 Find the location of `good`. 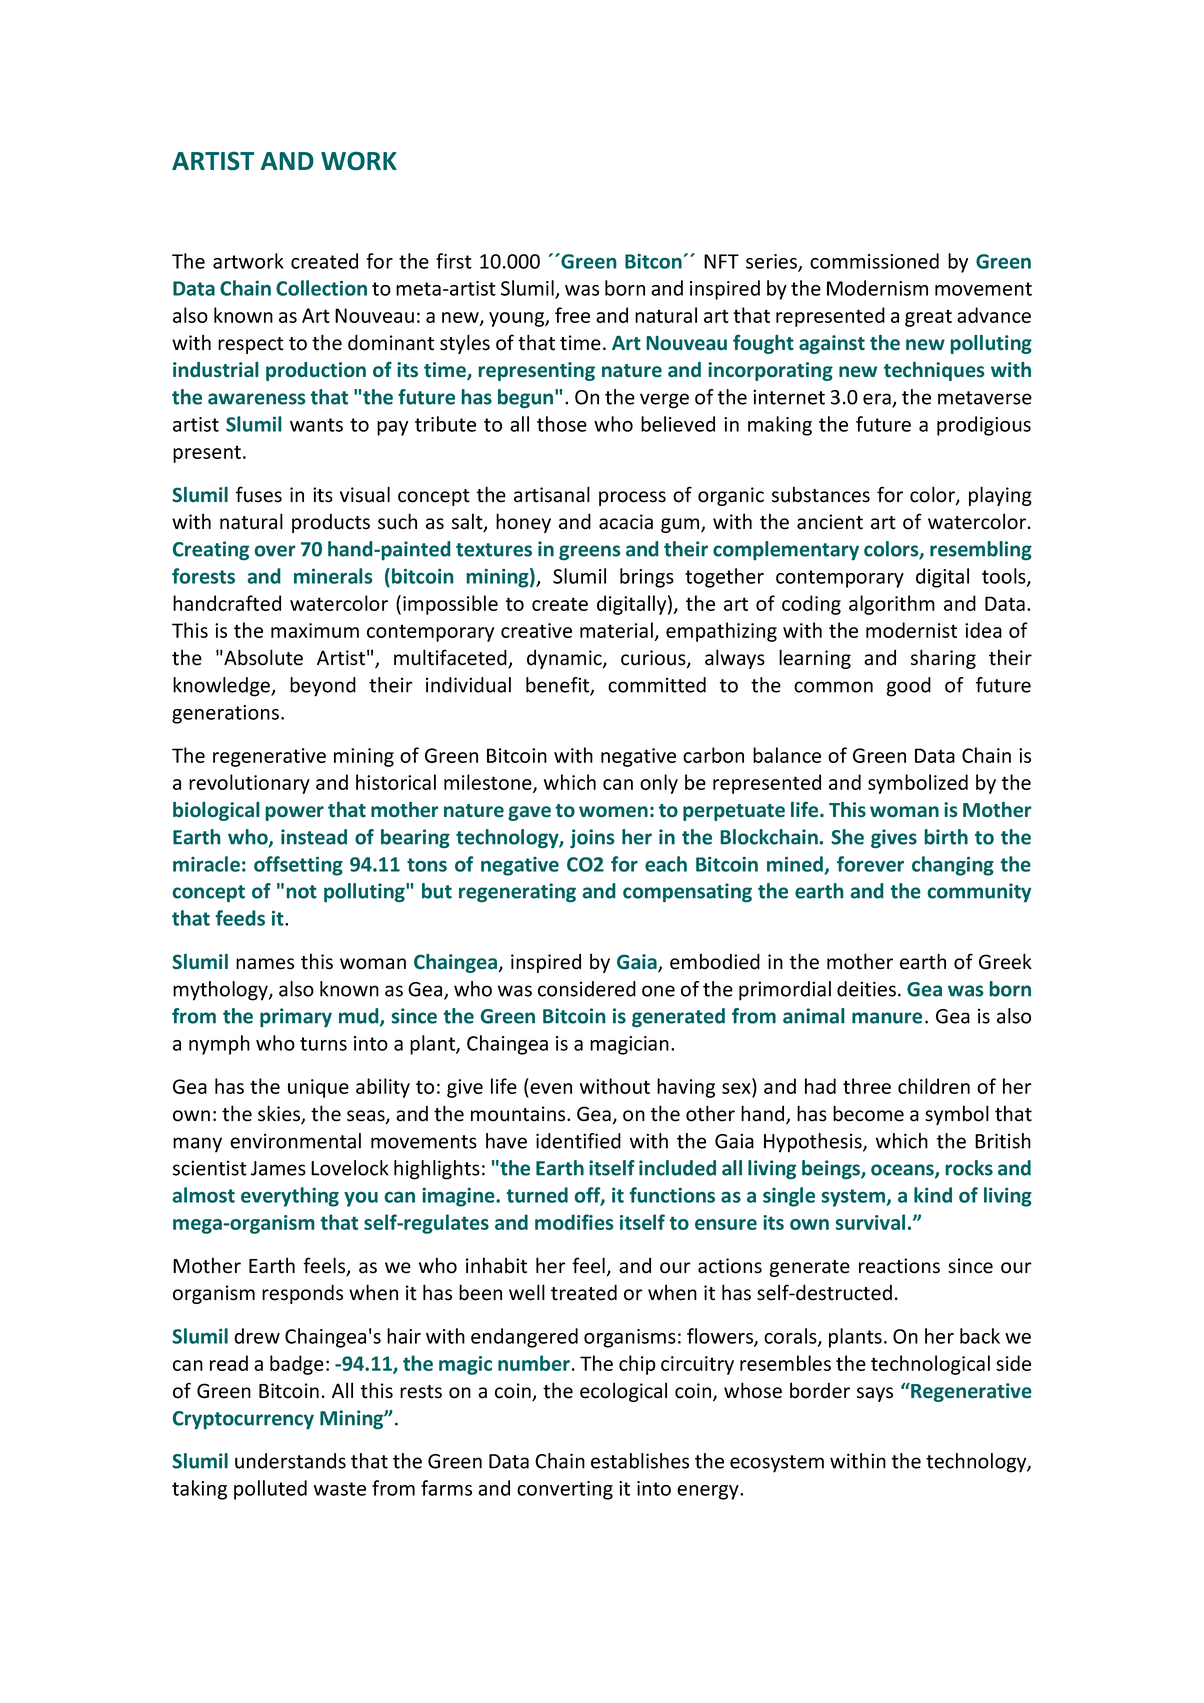

good is located at coordinates (908, 687).
